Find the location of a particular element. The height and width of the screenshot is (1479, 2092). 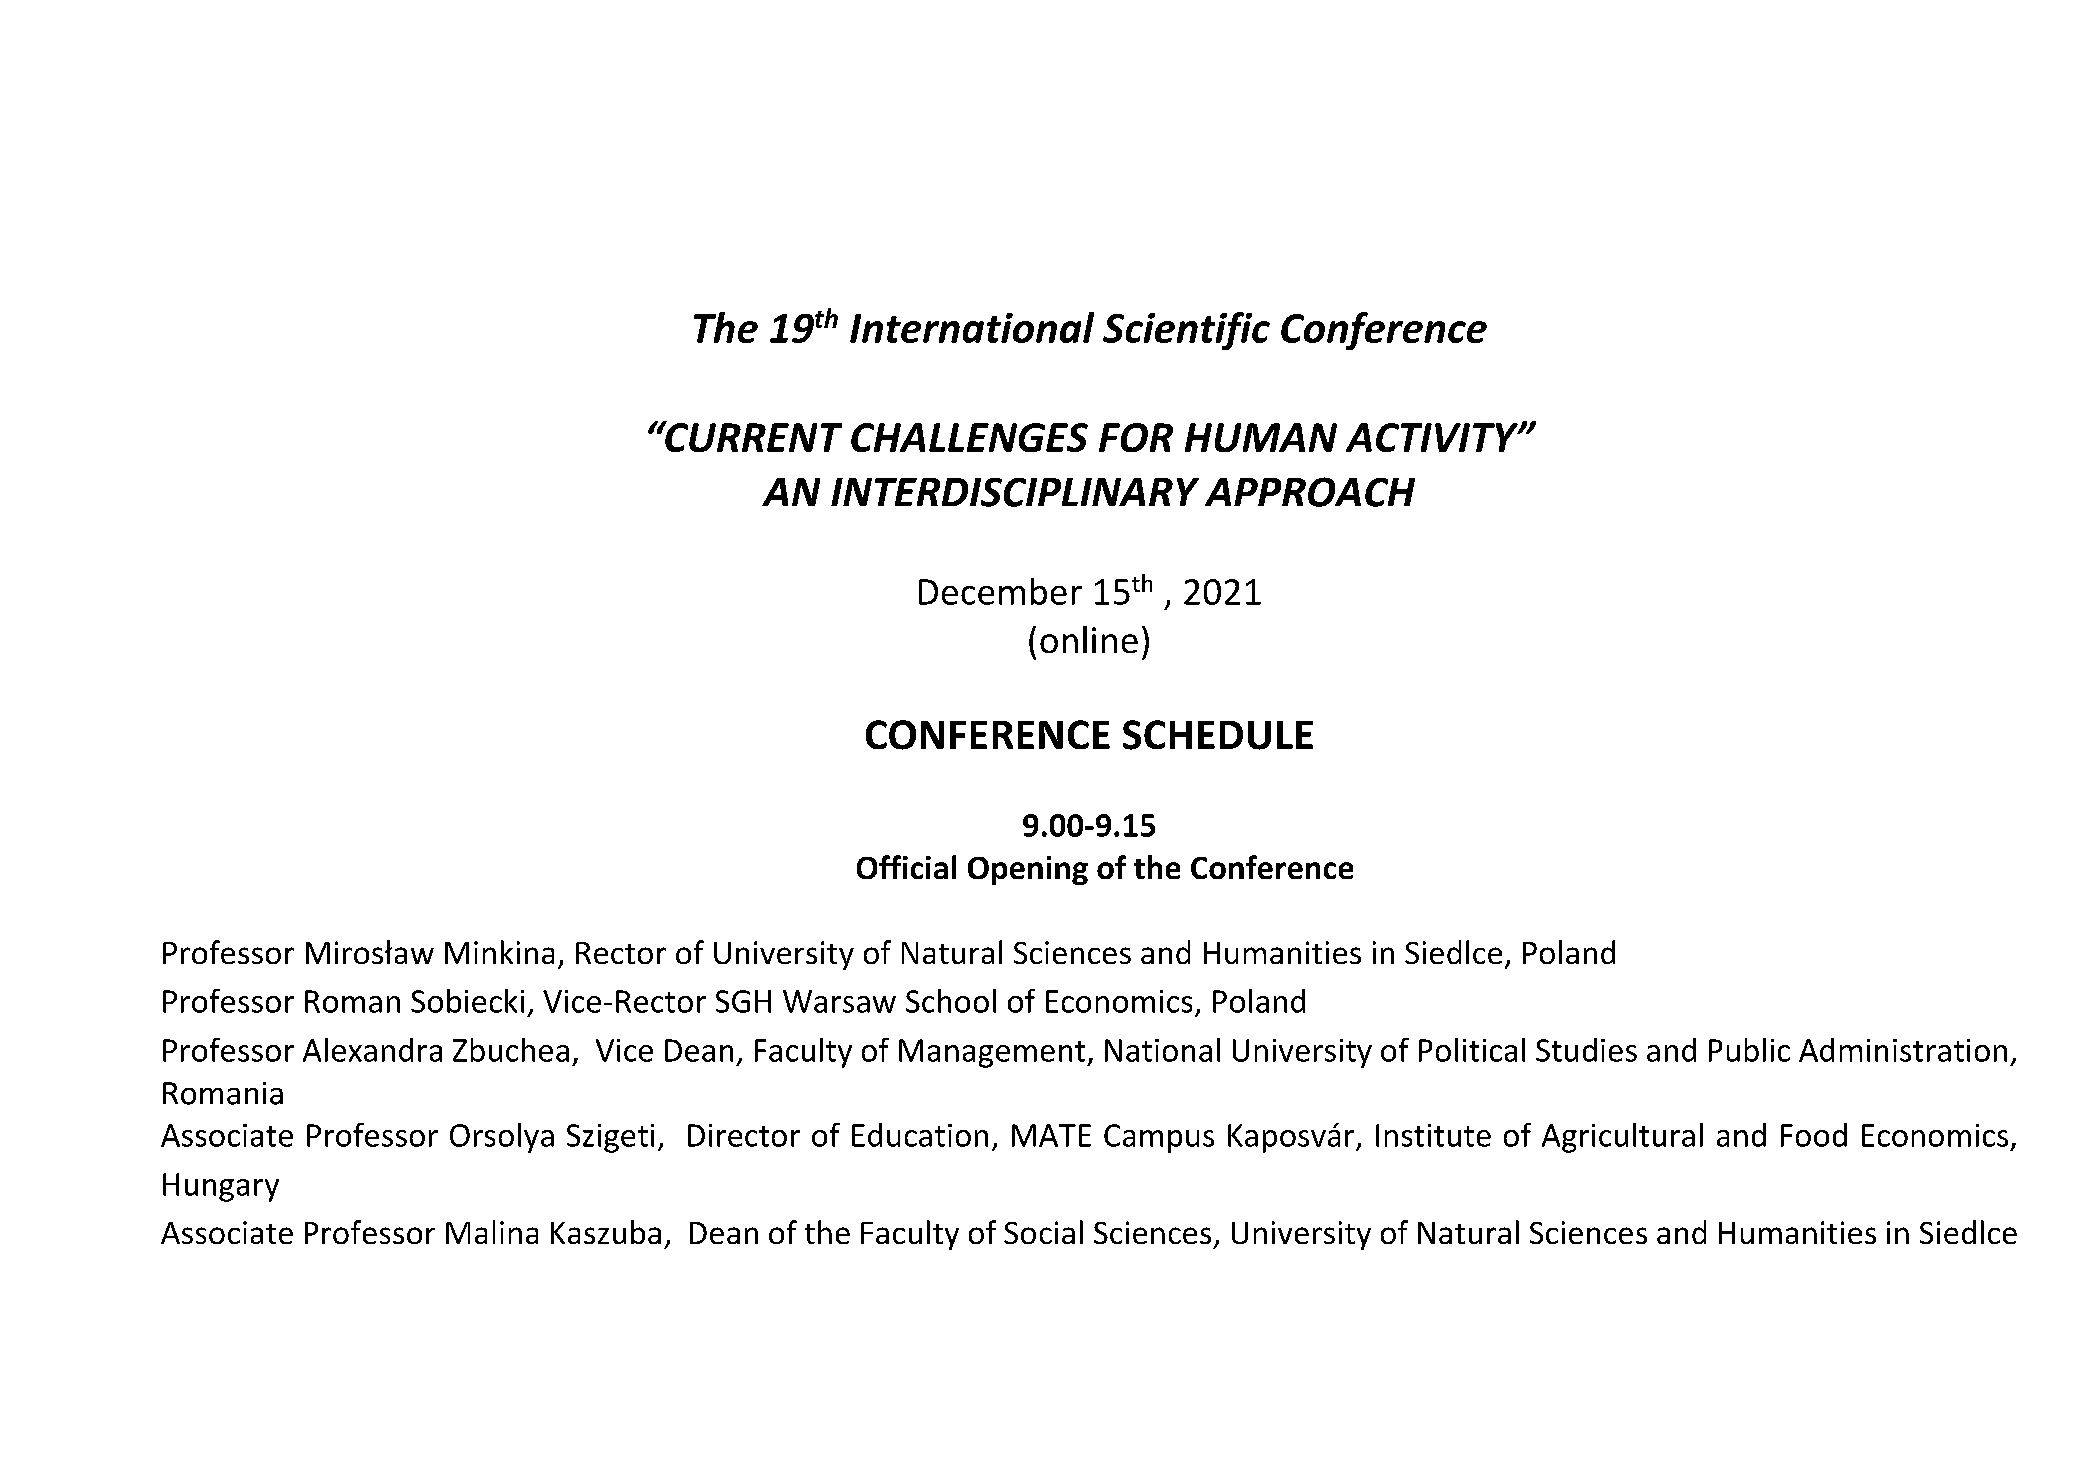

SCHEDULE is located at coordinates (1218, 735).
